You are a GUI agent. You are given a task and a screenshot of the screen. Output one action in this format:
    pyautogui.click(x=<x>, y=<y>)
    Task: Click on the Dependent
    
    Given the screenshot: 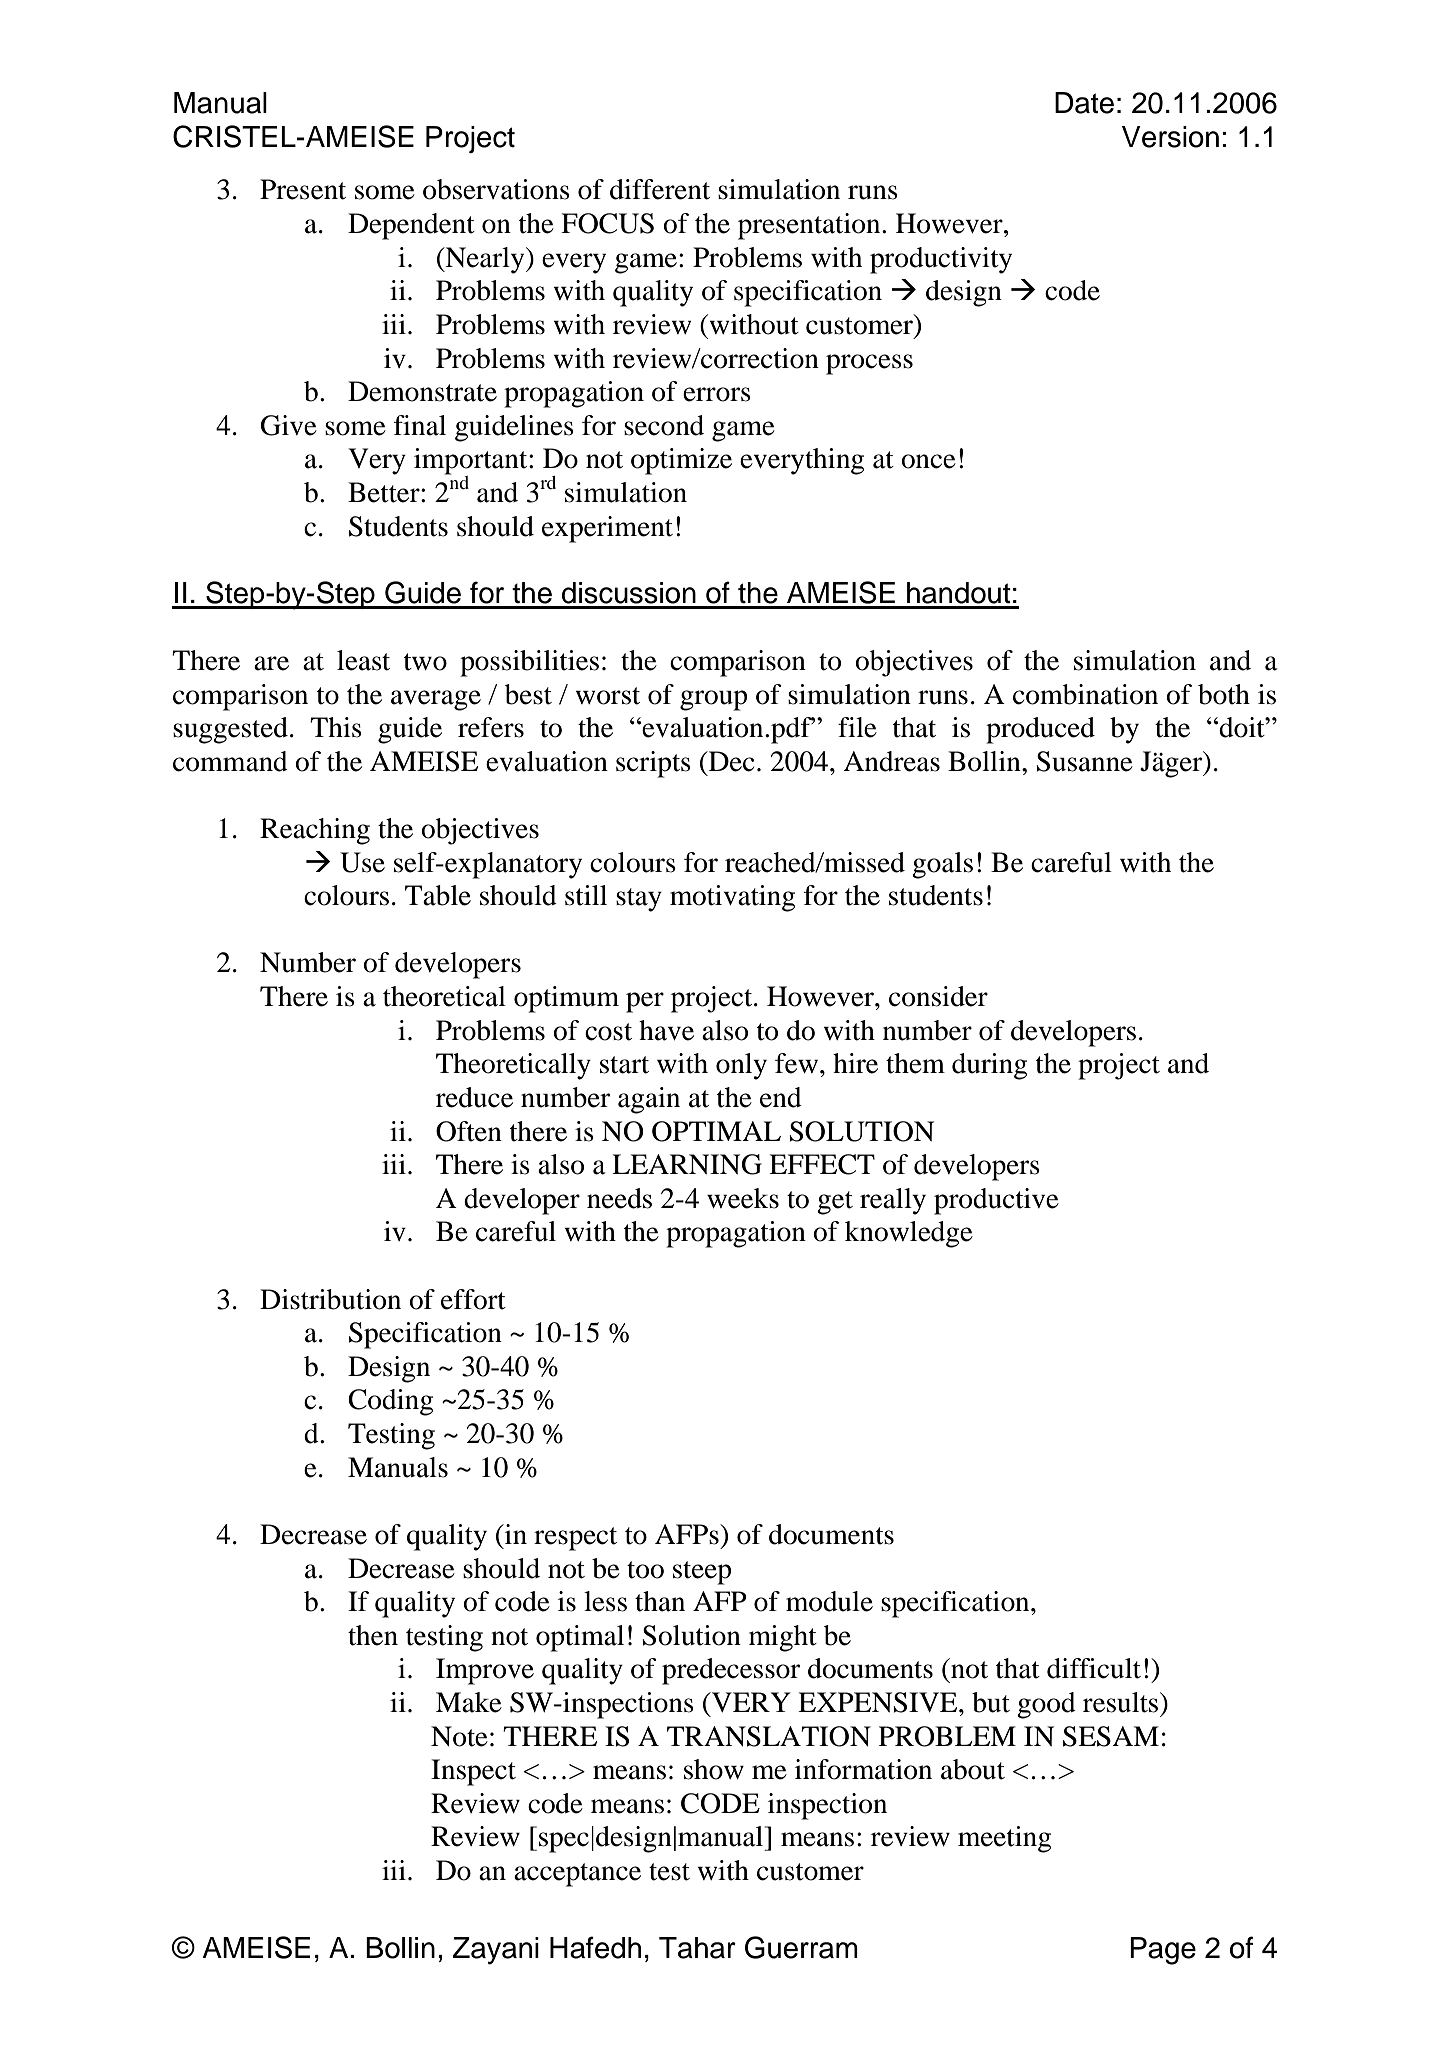 What is the action you would take?
    pyautogui.click(x=411, y=226)
